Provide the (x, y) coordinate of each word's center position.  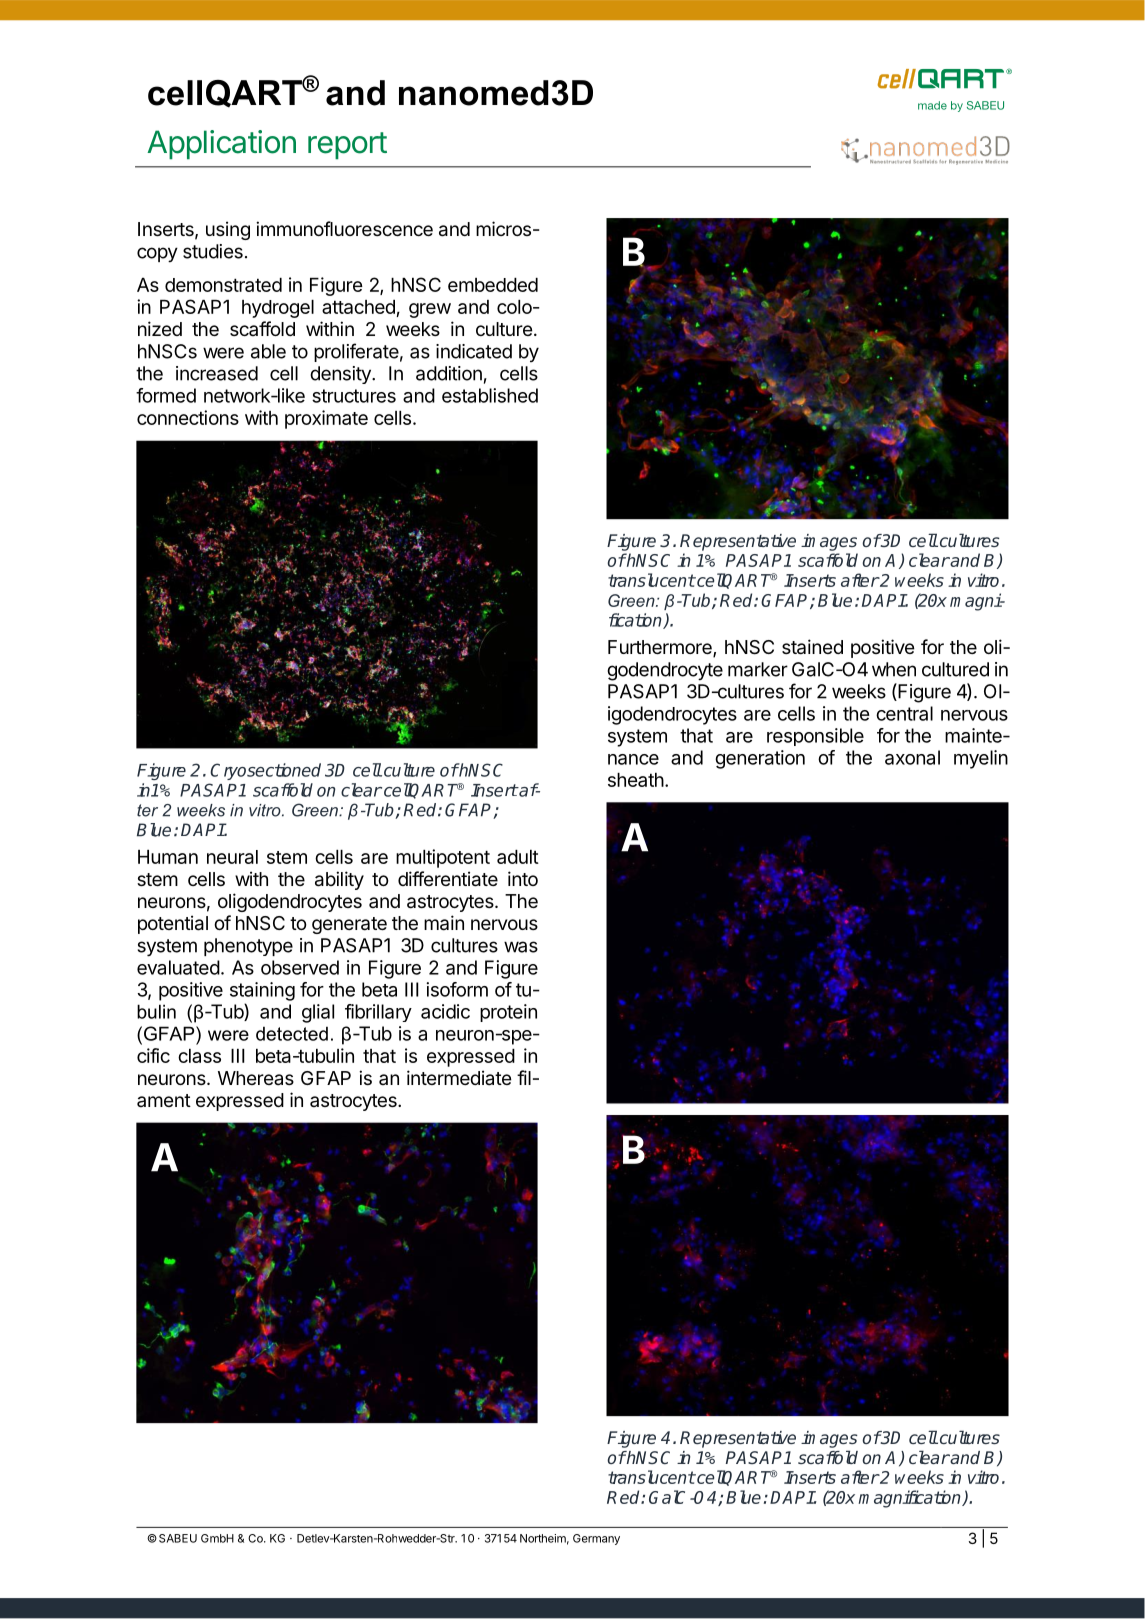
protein (508, 1013)
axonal (912, 757)
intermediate (459, 1078)
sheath (636, 780)
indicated (474, 351)
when (894, 669)
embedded (493, 285)
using (228, 230)
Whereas (256, 1078)
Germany (596, 1539)
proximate (326, 419)
